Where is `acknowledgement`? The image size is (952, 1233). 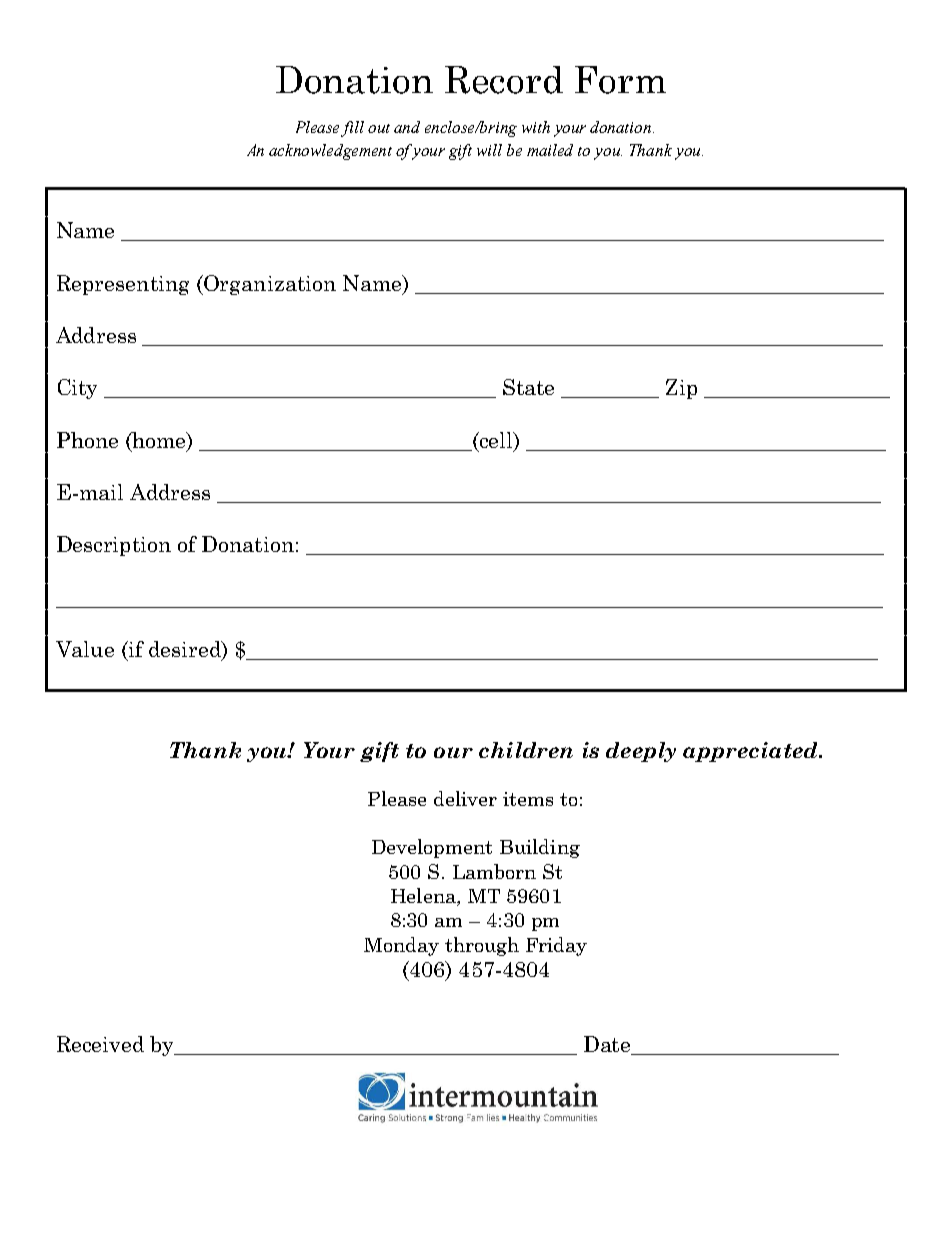 acknowledgement is located at coordinates (330, 152).
